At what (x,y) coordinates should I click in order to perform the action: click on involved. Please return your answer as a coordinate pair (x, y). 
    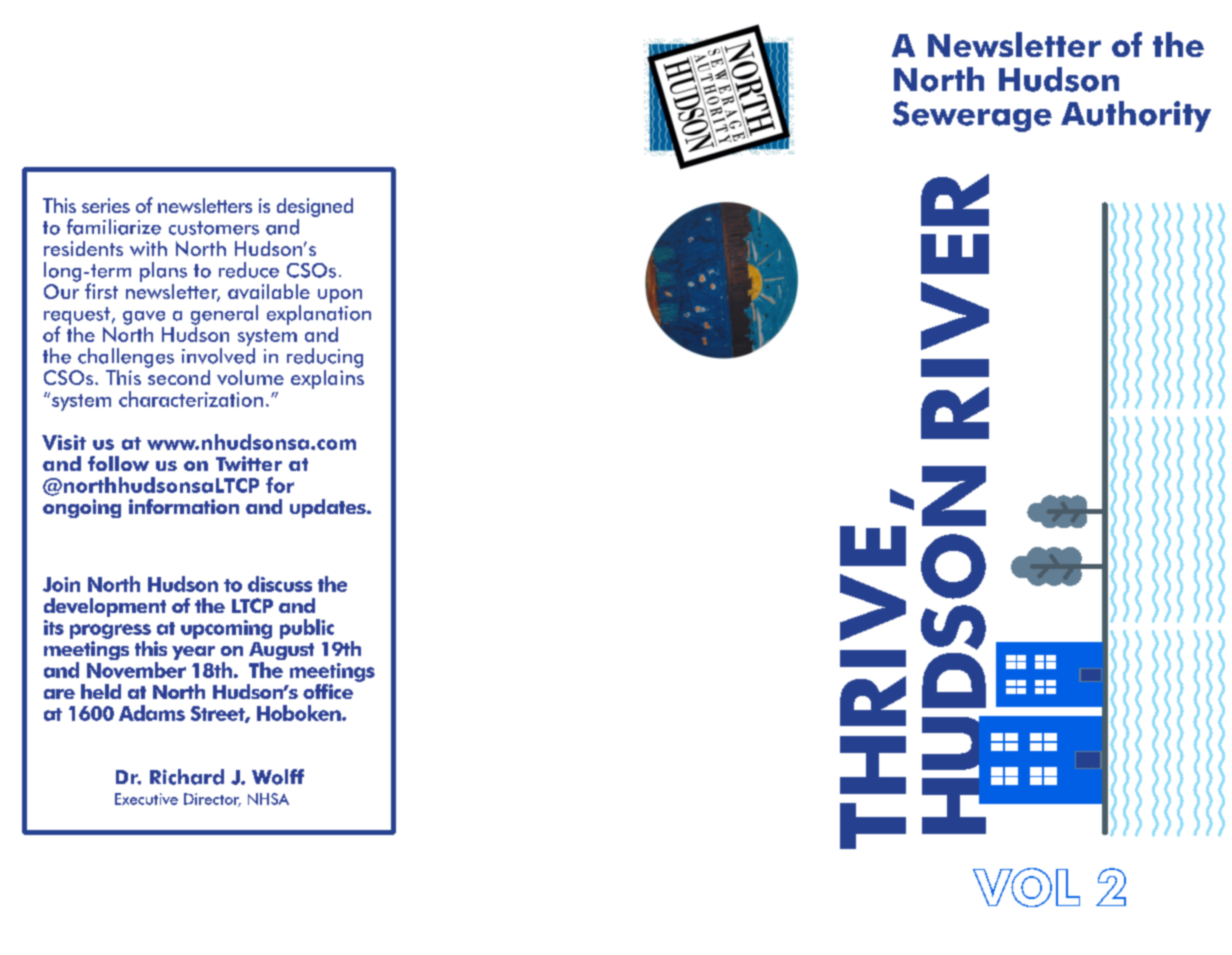
    Looking at the image, I should click on (218, 356).
